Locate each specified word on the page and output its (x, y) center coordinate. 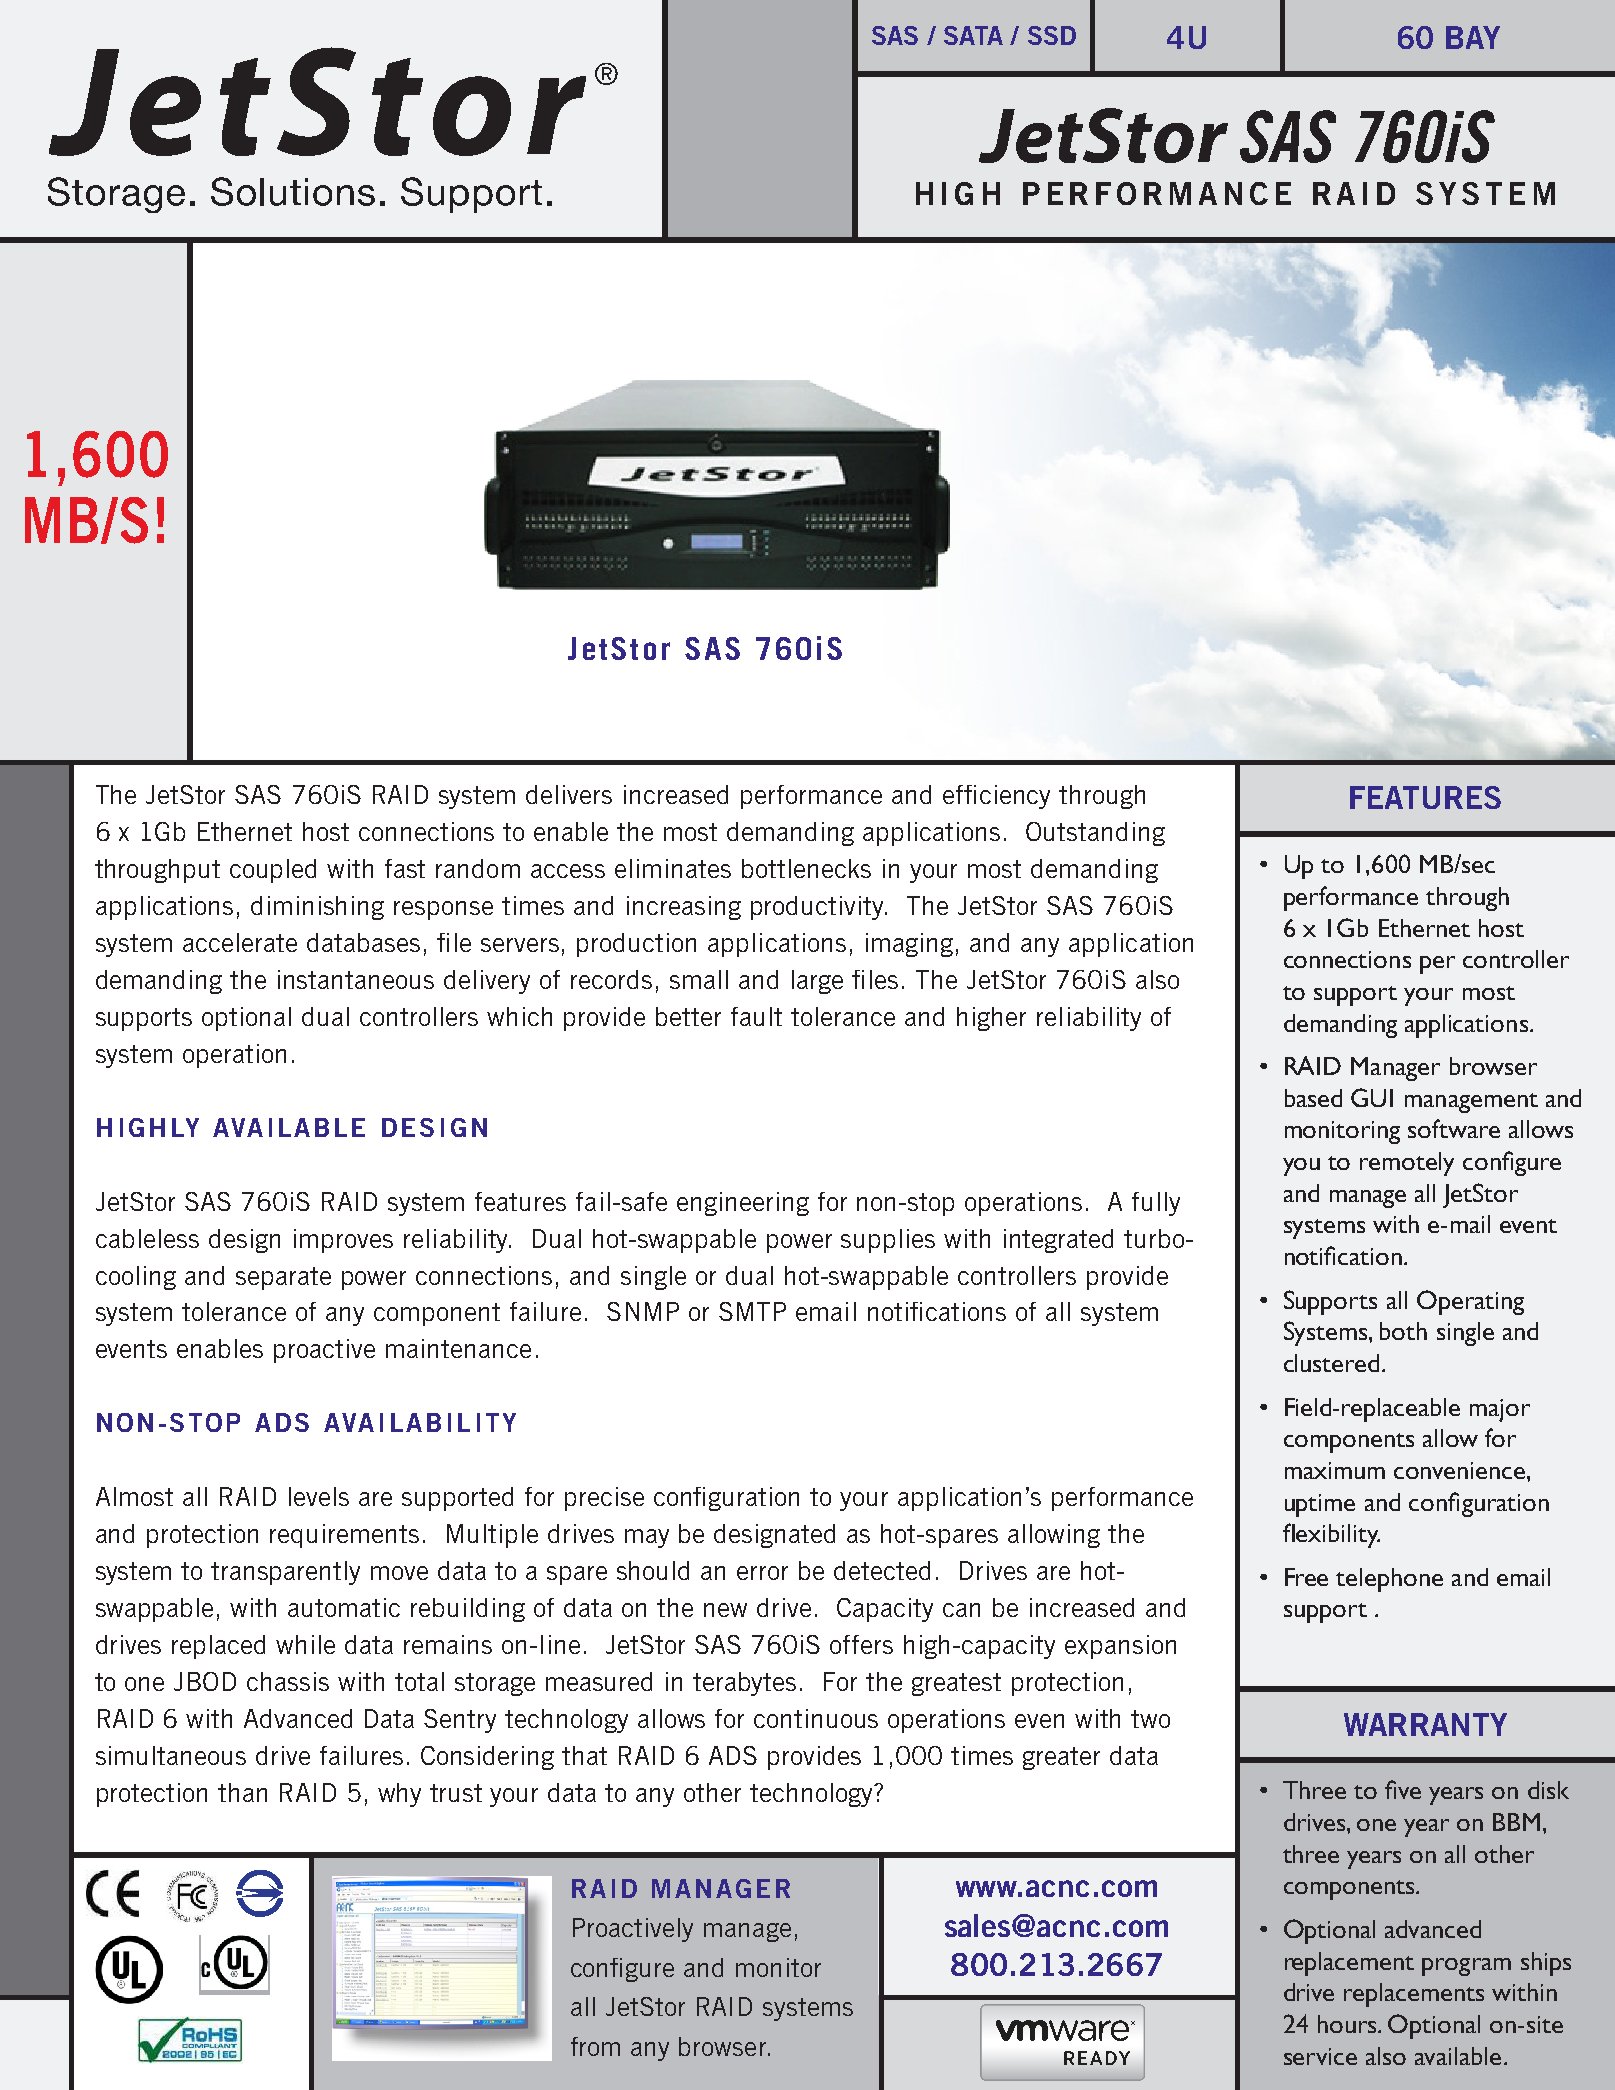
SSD (1052, 35)
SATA (973, 35)
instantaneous (356, 979)
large (817, 982)
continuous (816, 1718)
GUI (1372, 1097)
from (595, 2046)
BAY (1473, 37)
